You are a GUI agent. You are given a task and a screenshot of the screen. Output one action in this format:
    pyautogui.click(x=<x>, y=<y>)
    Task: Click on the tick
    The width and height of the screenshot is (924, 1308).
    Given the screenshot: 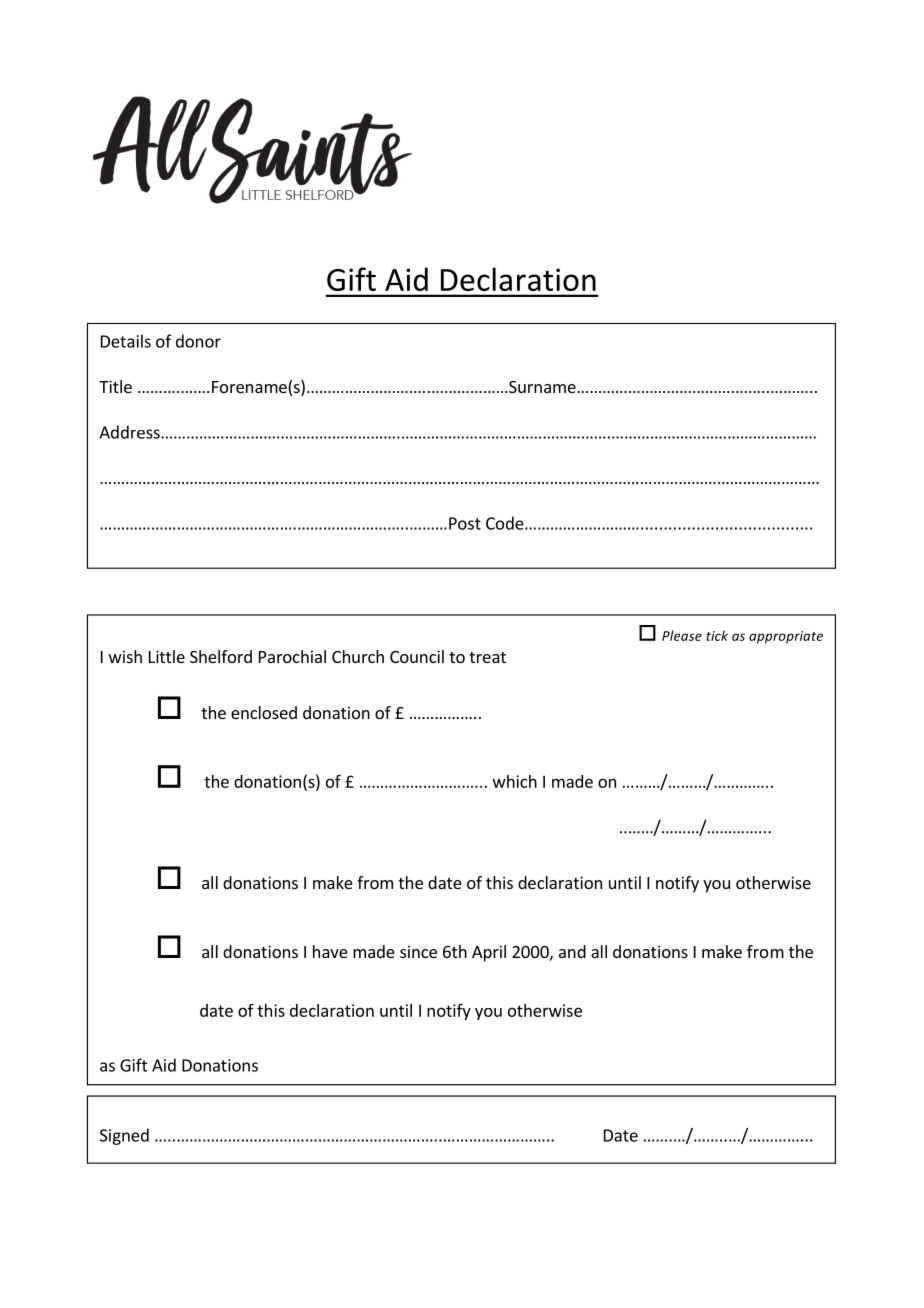 What is the action you would take?
    pyautogui.click(x=717, y=635)
